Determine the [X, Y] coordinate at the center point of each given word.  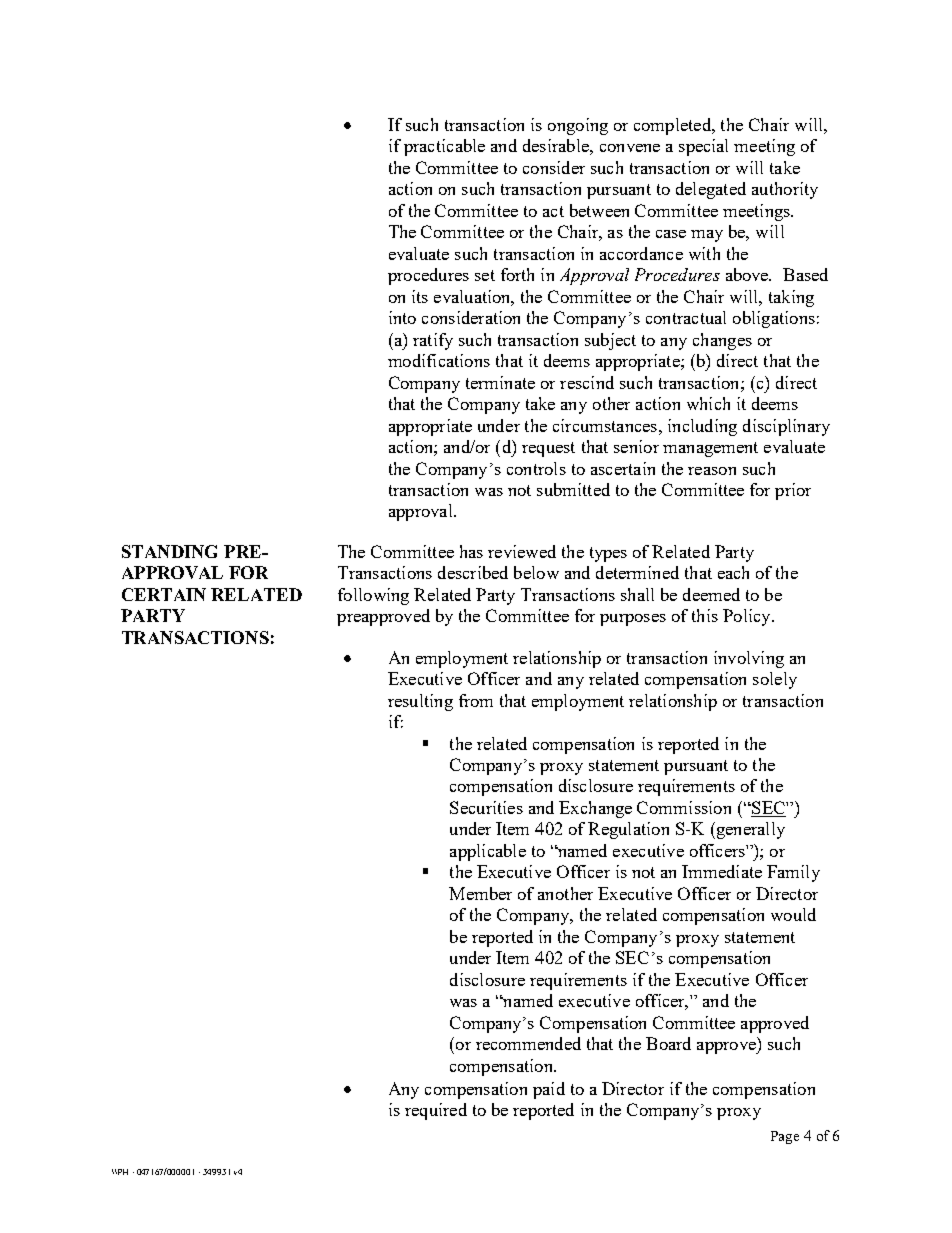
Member [480, 893]
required [436, 1111]
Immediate [722, 871]
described [473, 572]
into [402, 317]
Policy [748, 617]
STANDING [169, 551]
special [703, 147]
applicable [488, 852]
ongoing [578, 126]
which [708, 403]
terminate [500, 382]
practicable [444, 147]
